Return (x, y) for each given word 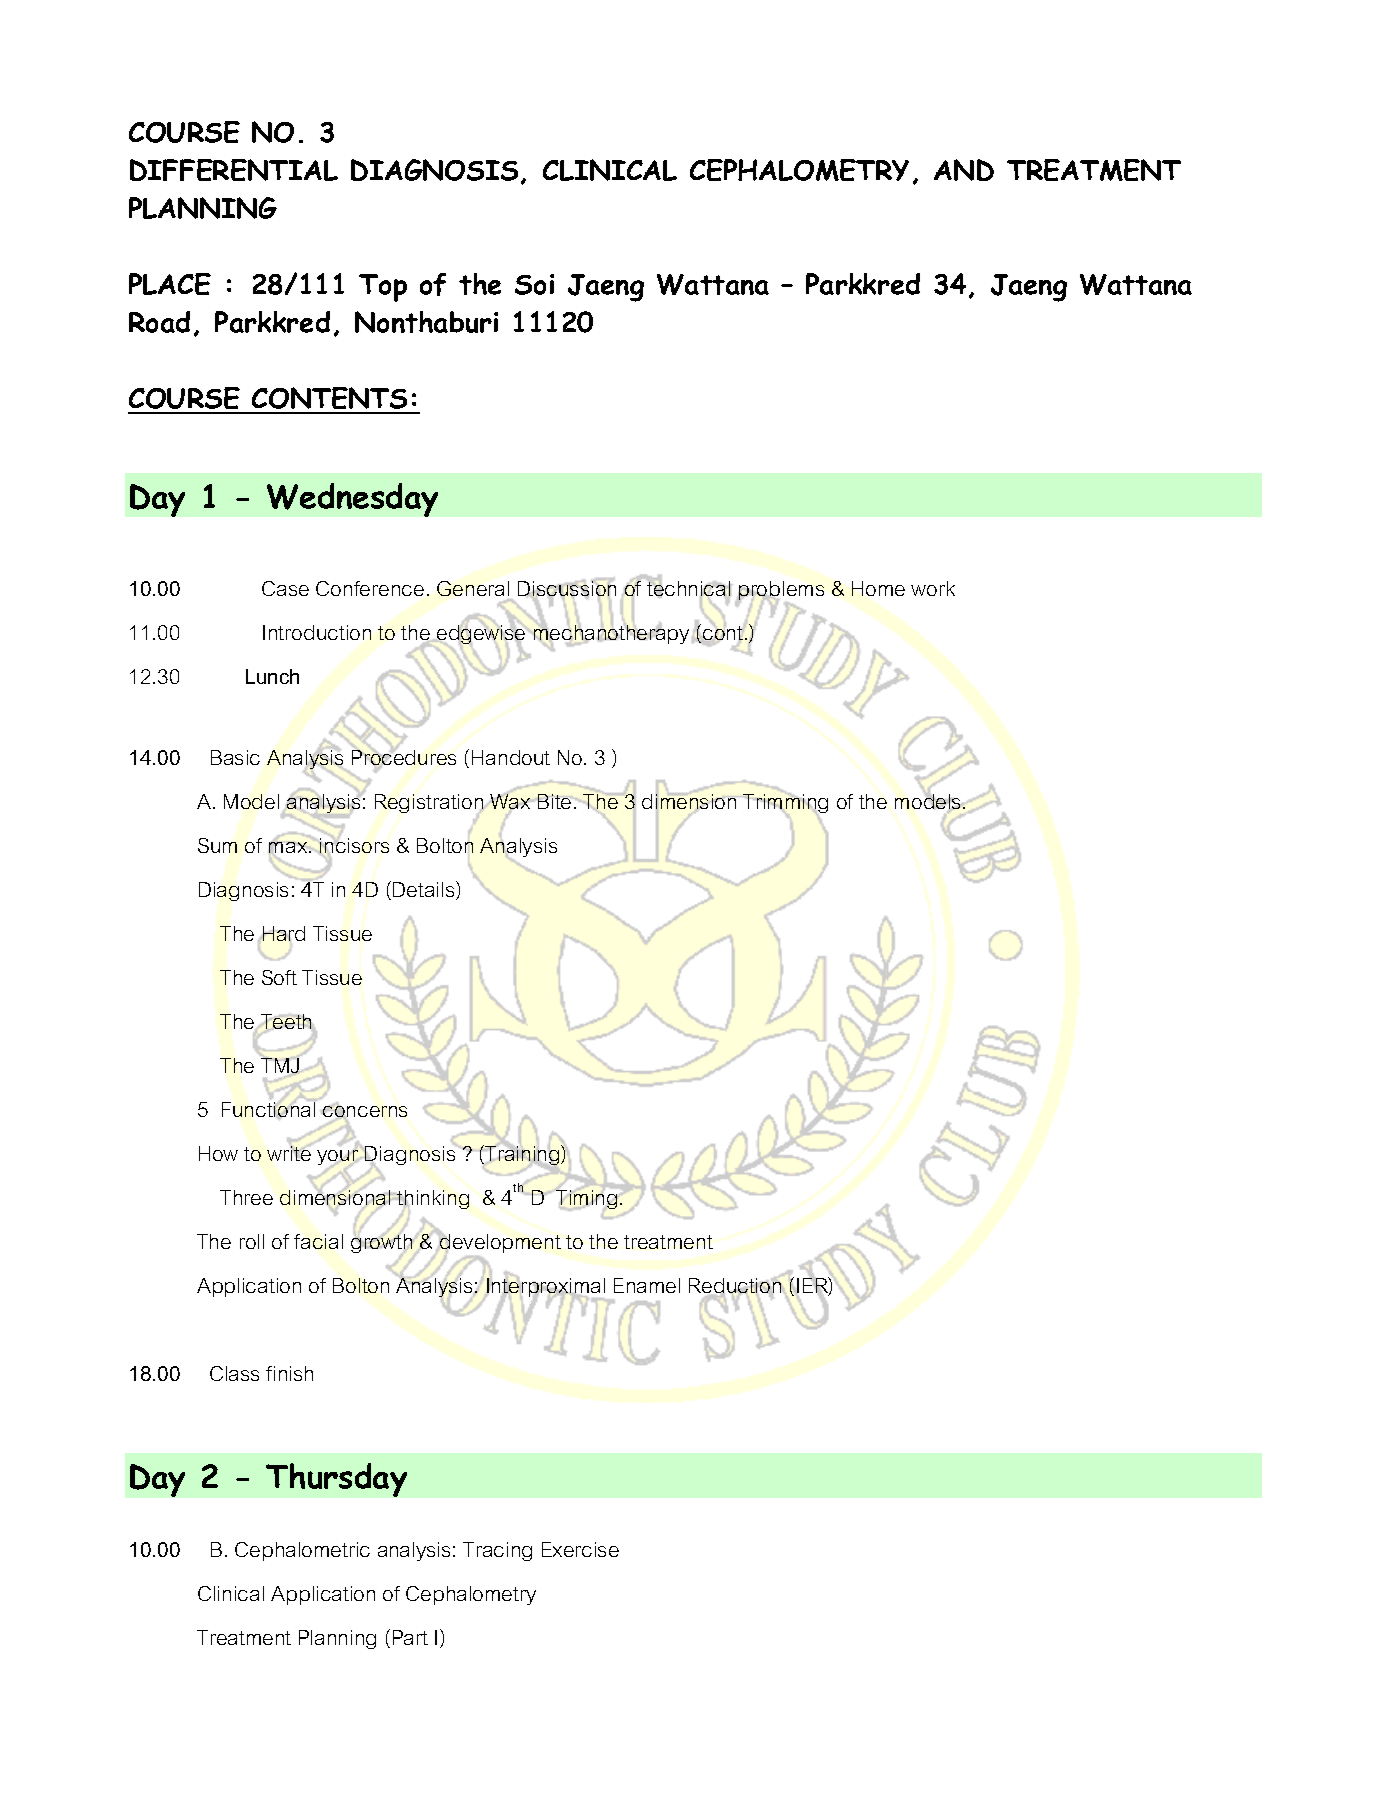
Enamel (647, 1285)
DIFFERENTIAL (234, 170)
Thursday (336, 1480)
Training (523, 1155)
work (933, 588)
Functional (269, 1109)
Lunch (272, 676)
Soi (534, 284)
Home (878, 588)
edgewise (481, 634)
